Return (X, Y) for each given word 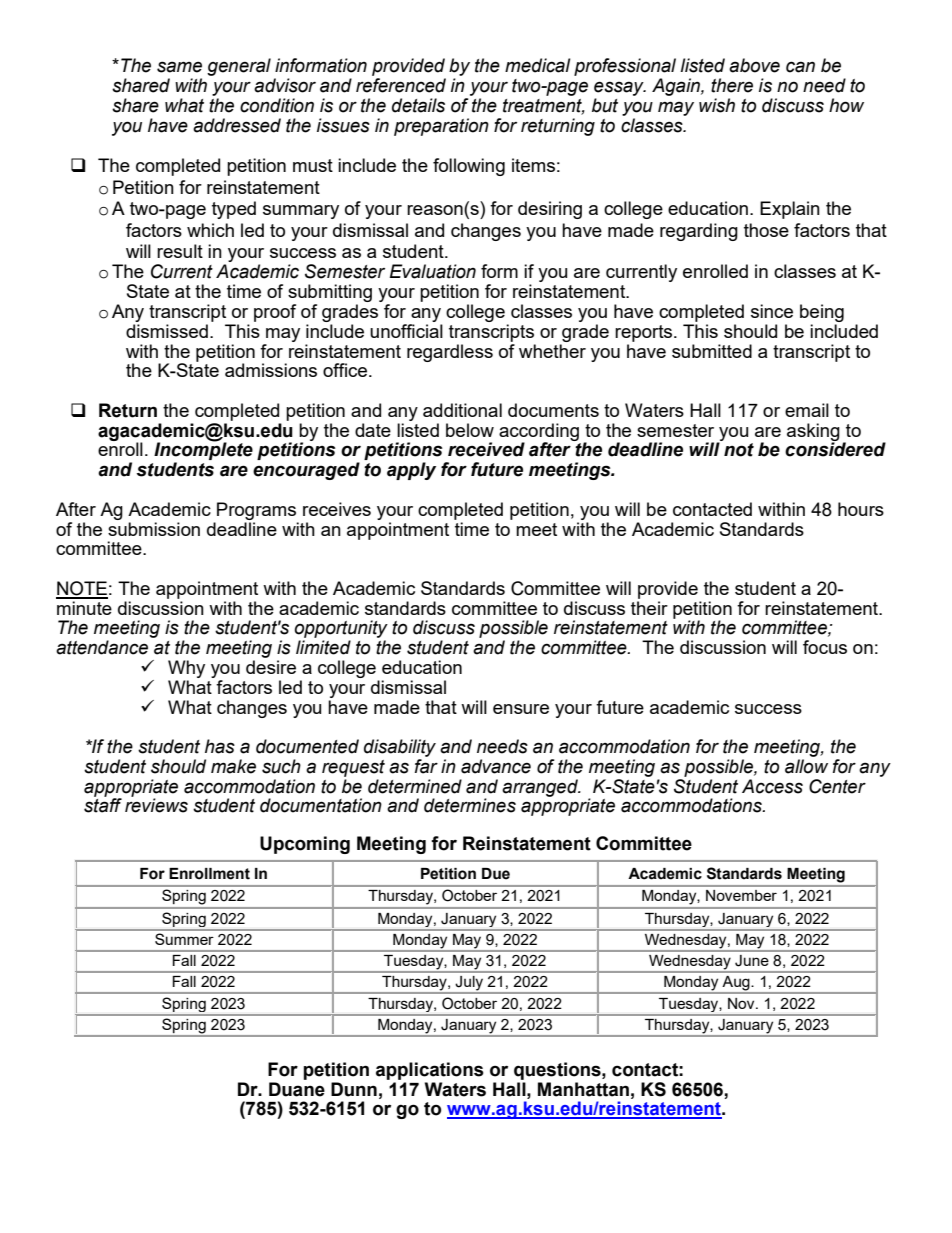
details (418, 105)
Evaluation (433, 271)
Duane (297, 1089)
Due (496, 874)
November (741, 895)
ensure (521, 709)
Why (186, 669)
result (180, 251)
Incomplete (203, 452)
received (486, 449)
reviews (156, 805)
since (772, 311)
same (179, 67)
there (732, 85)
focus (825, 647)
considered (835, 449)
